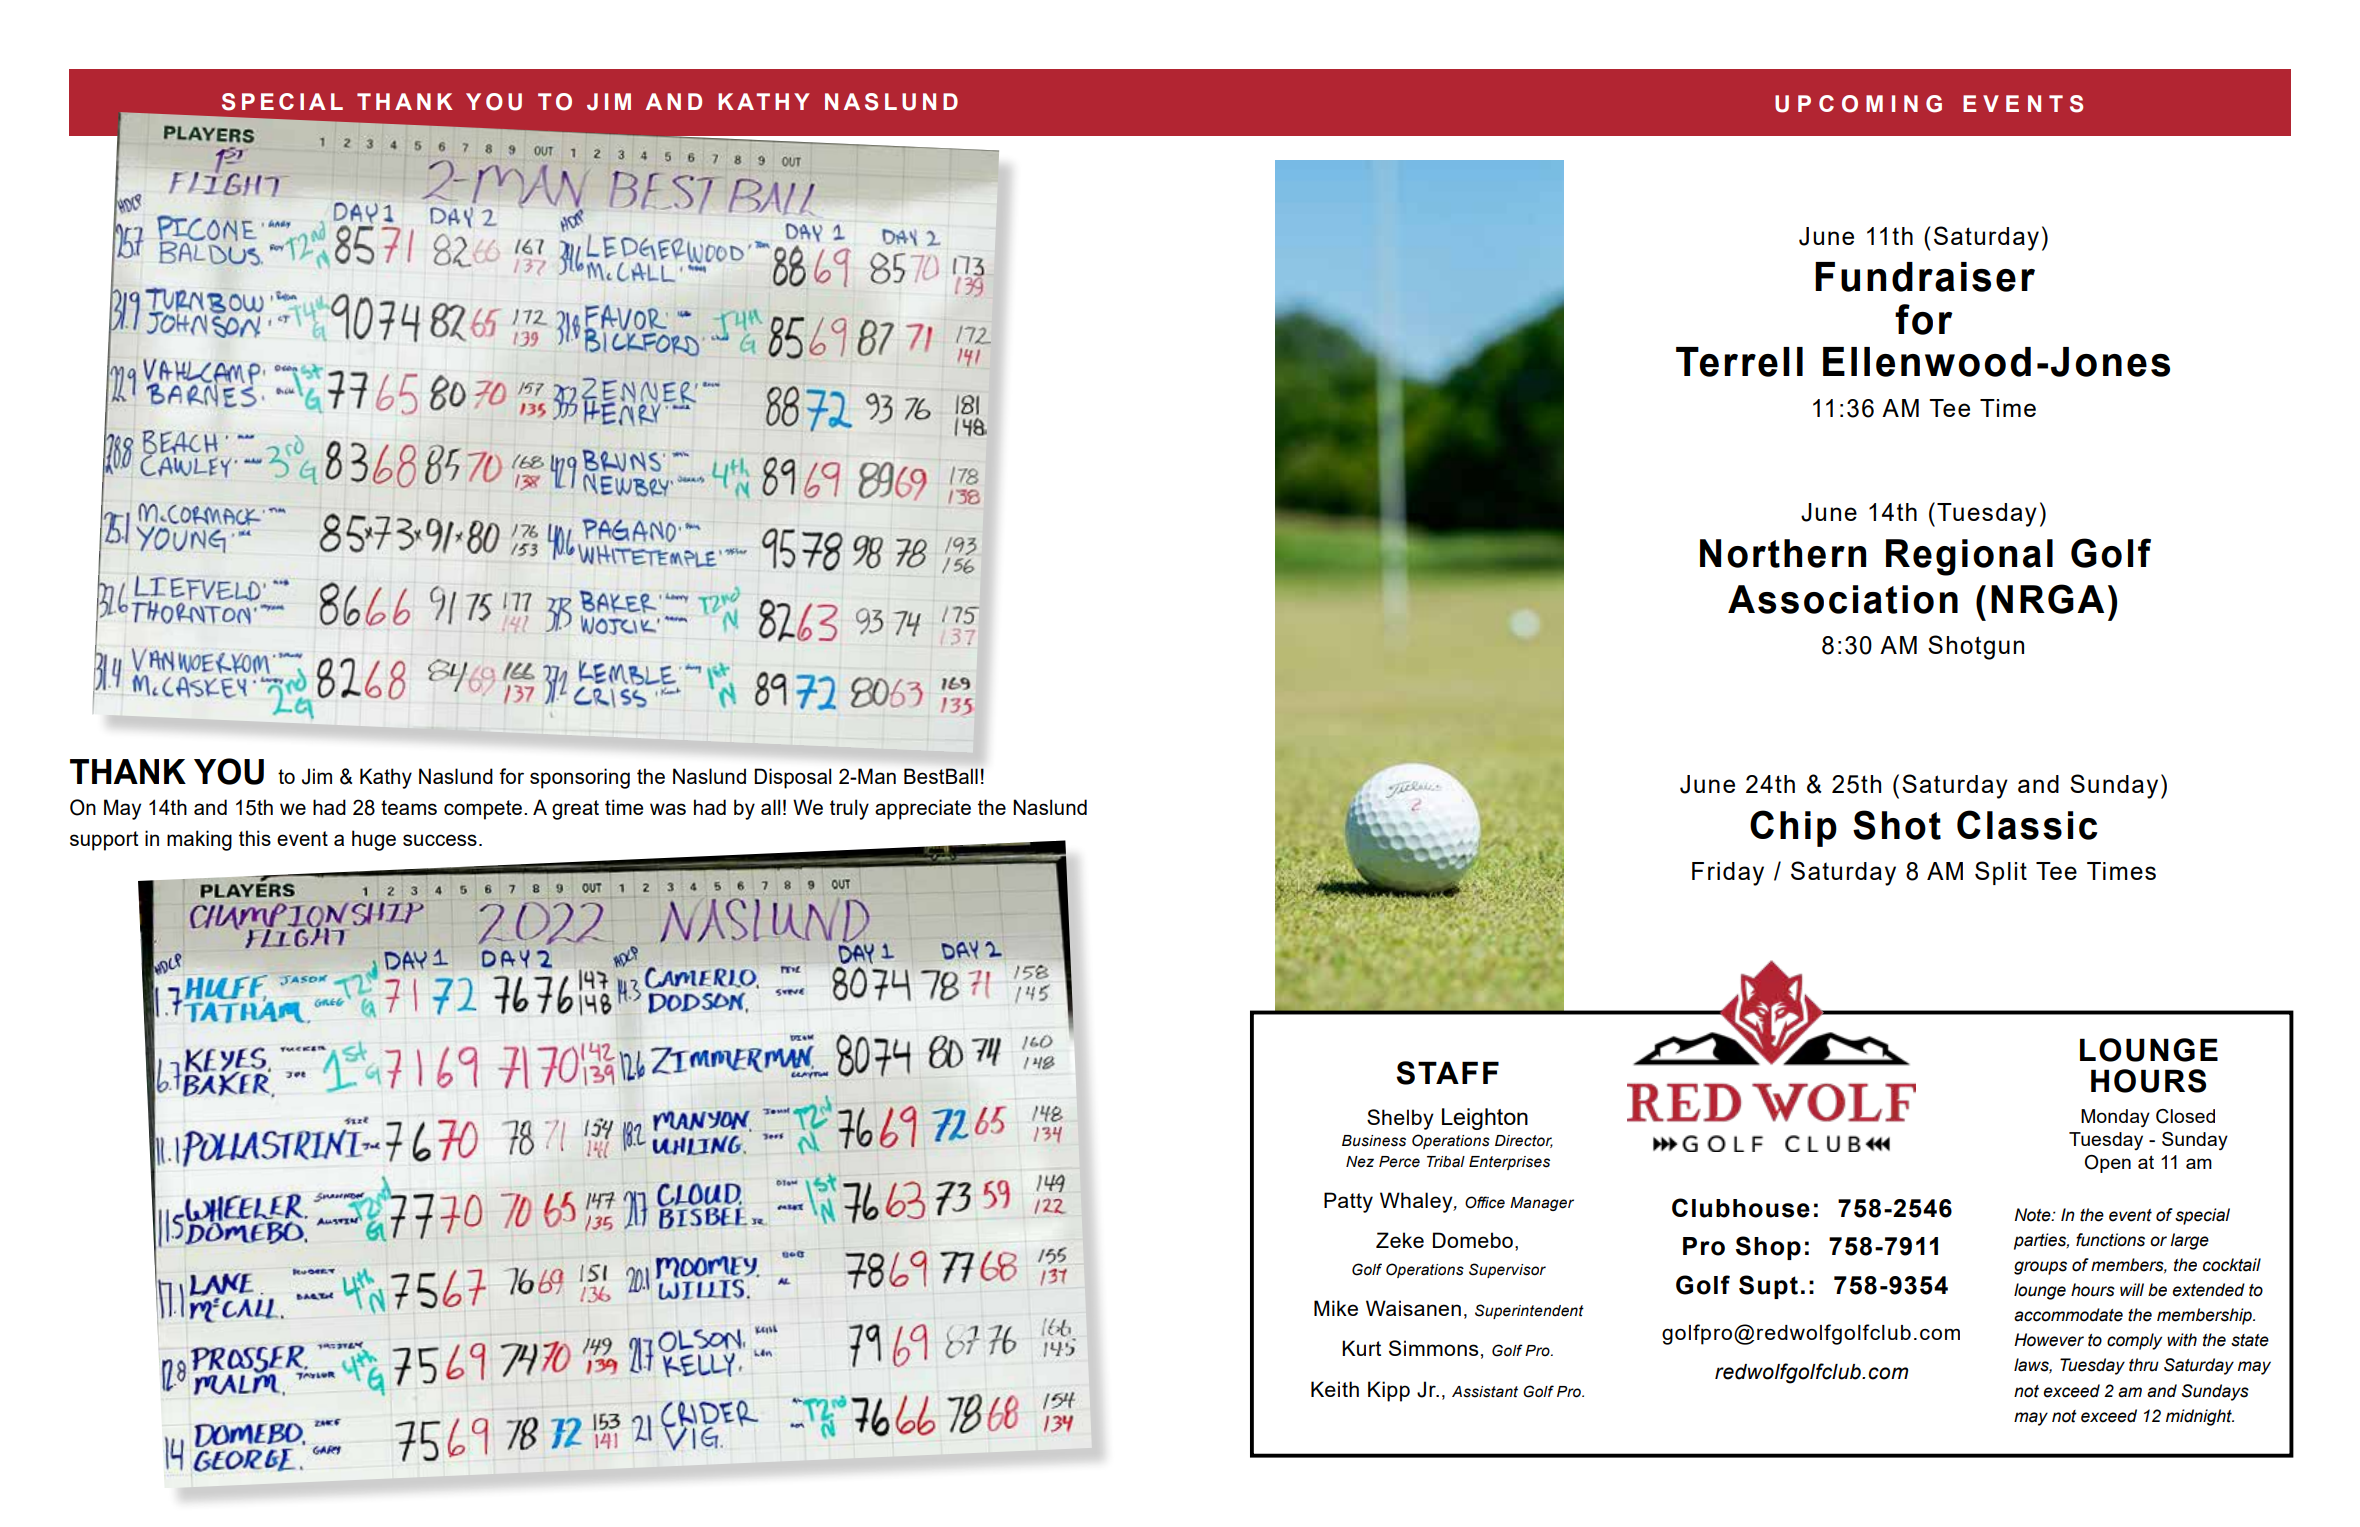 Image resolution: width=2360 pixels, height=1527 pixels. Describe the element at coordinates (1447, 1073) in the document. I see `STAFF` at that location.
